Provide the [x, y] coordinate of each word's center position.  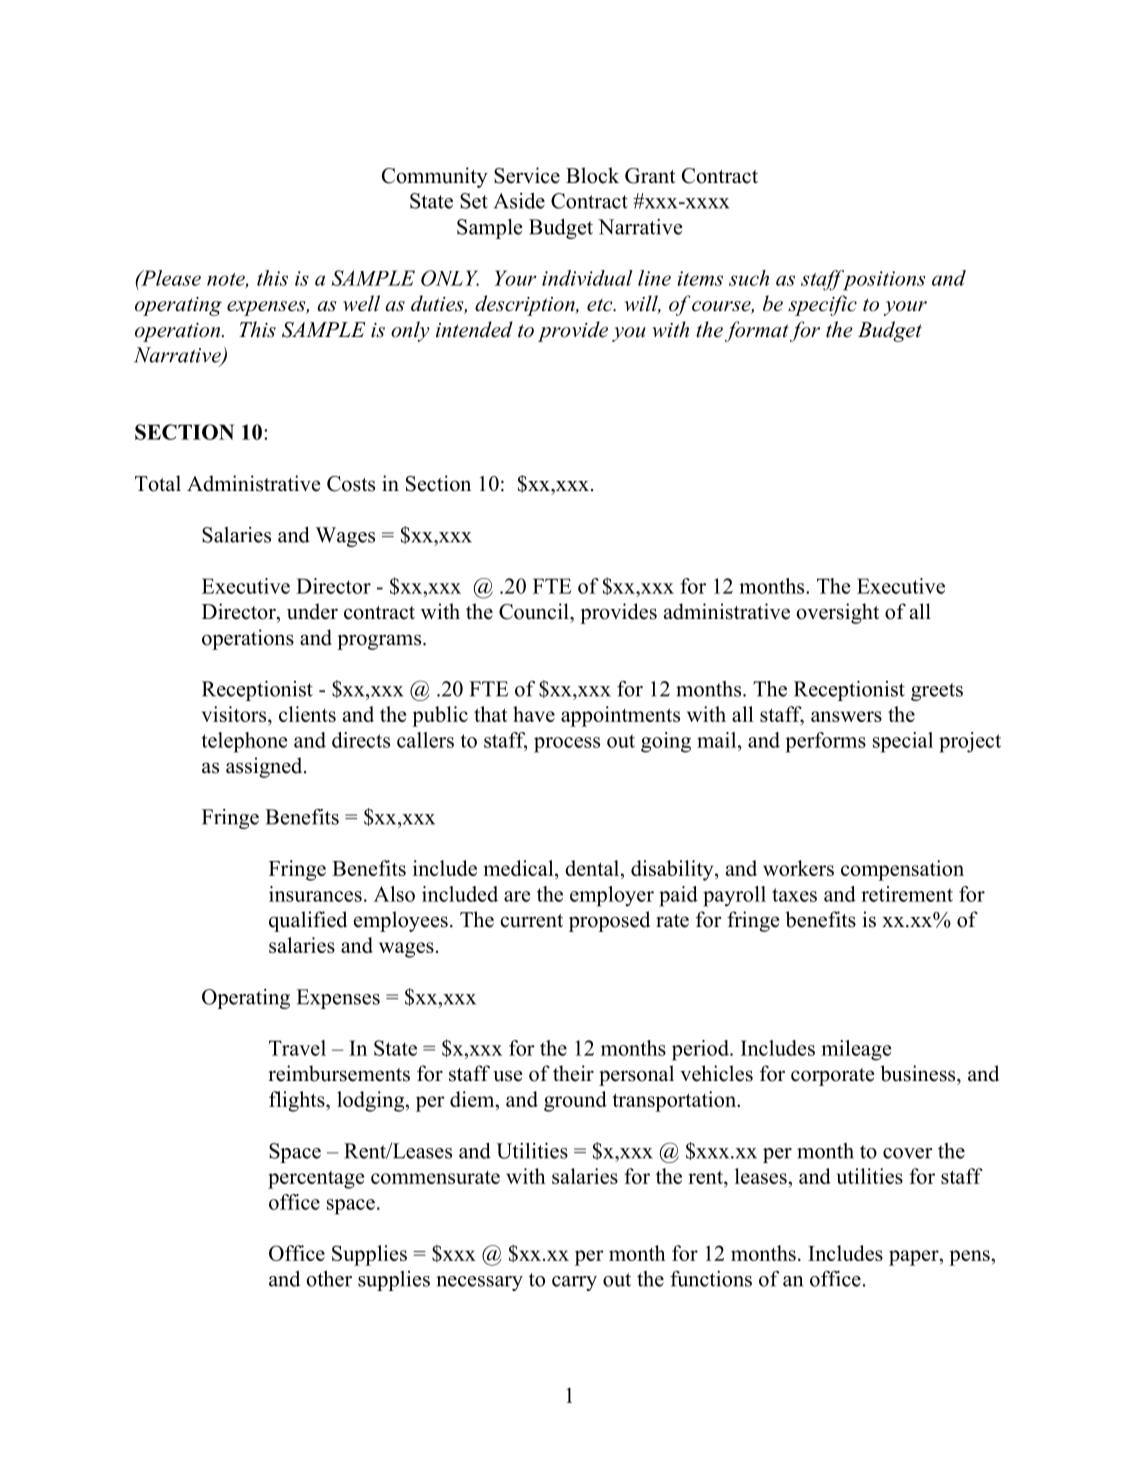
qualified [308, 921]
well [361, 303]
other [329, 1279]
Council [535, 611]
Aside [519, 201]
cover [908, 1153]
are [517, 896]
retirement [907, 894]
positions [882, 280]
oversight [837, 613]
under [312, 611]
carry [574, 1283]
